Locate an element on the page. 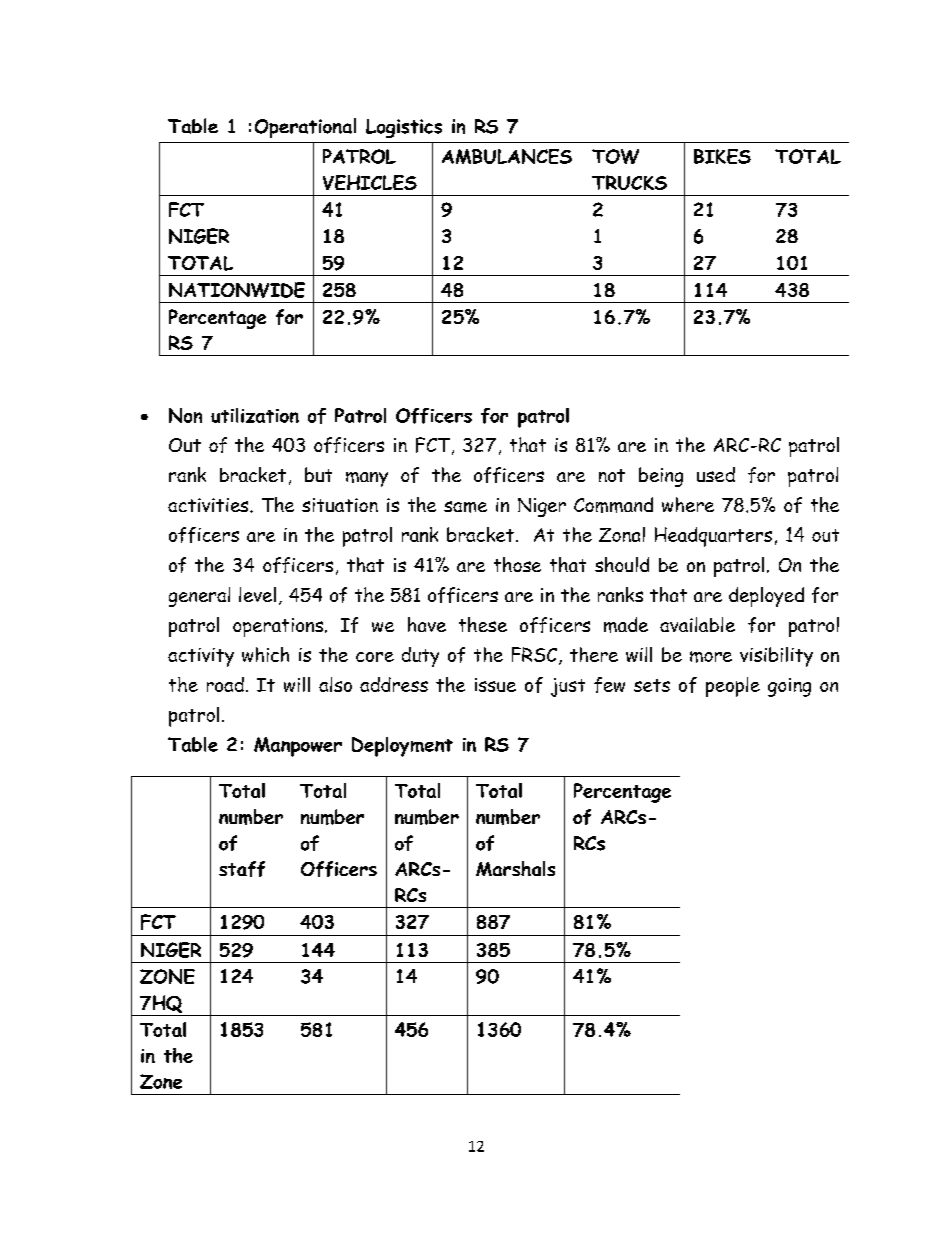 This document has width=952, height=1233. AMBULANCES is located at coordinates (507, 156).
